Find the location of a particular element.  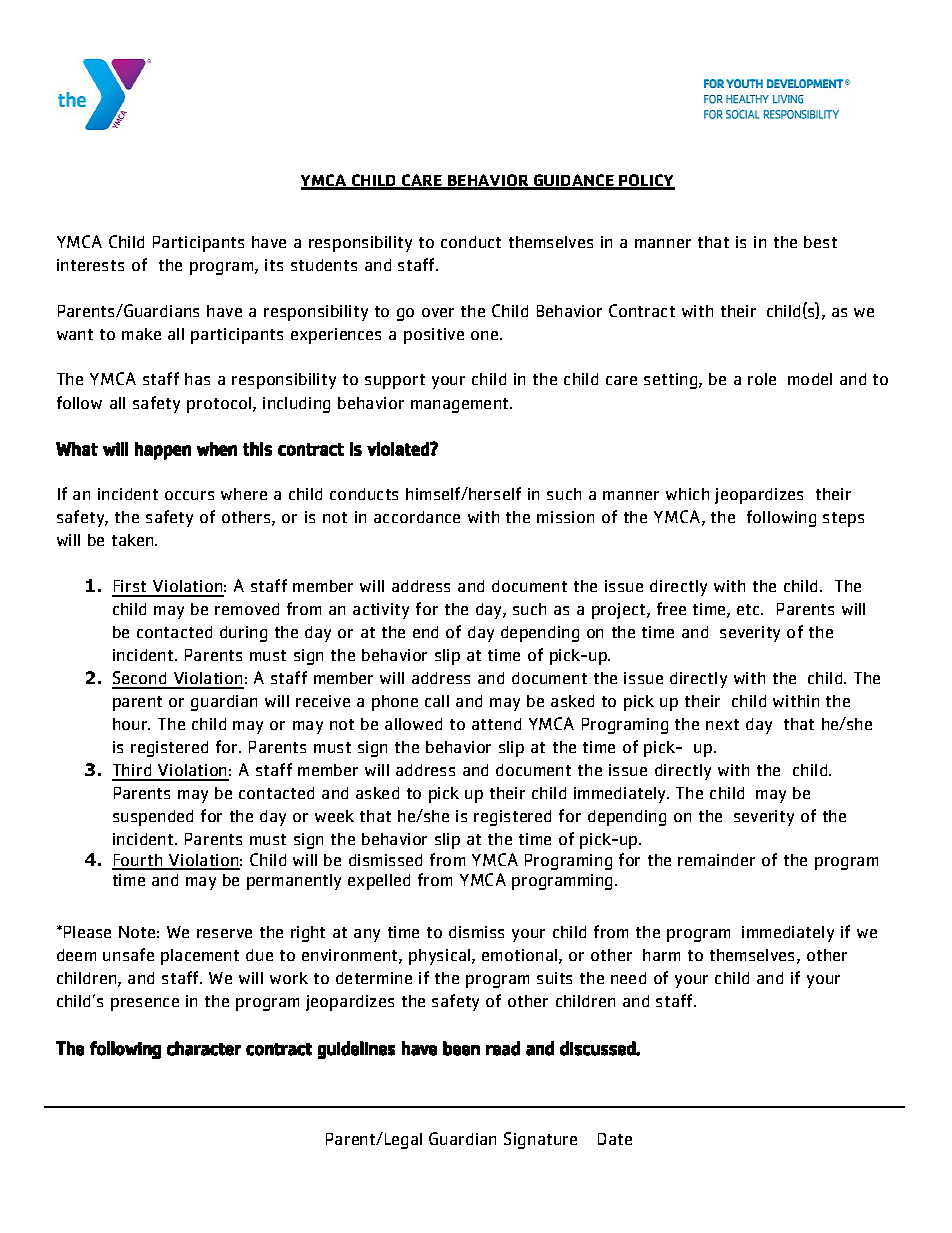

interests is located at coordinates (90, 265).
